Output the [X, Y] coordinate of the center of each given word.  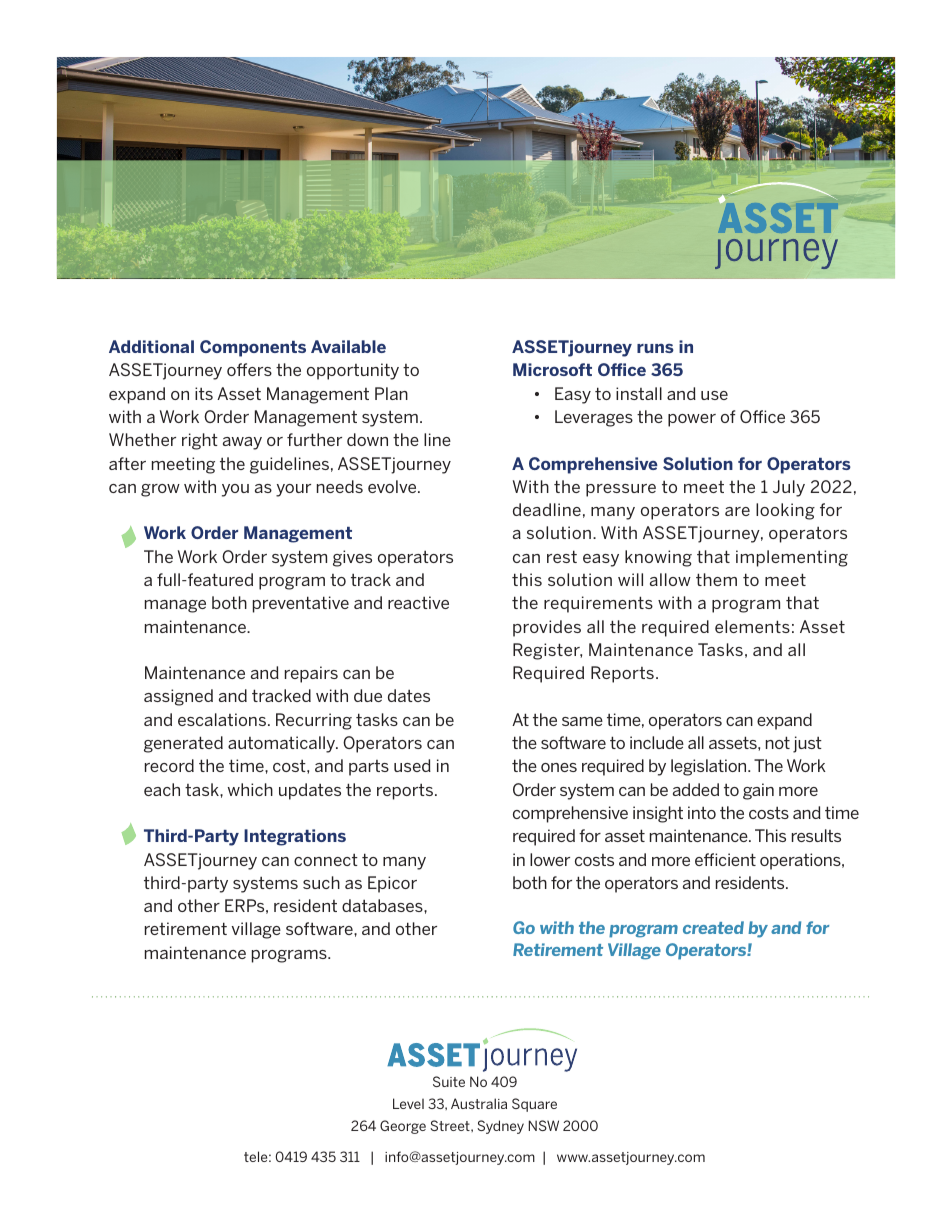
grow [160, 490]
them [716, 579]
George [403, 1127]
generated [183, 744]
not [778, 742]
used [412, 765]
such [321, 882]
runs [655, 348]
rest [562, 556]
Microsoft [552, 369]
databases [383, 905]
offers [249, 369]
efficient [725, 859]
